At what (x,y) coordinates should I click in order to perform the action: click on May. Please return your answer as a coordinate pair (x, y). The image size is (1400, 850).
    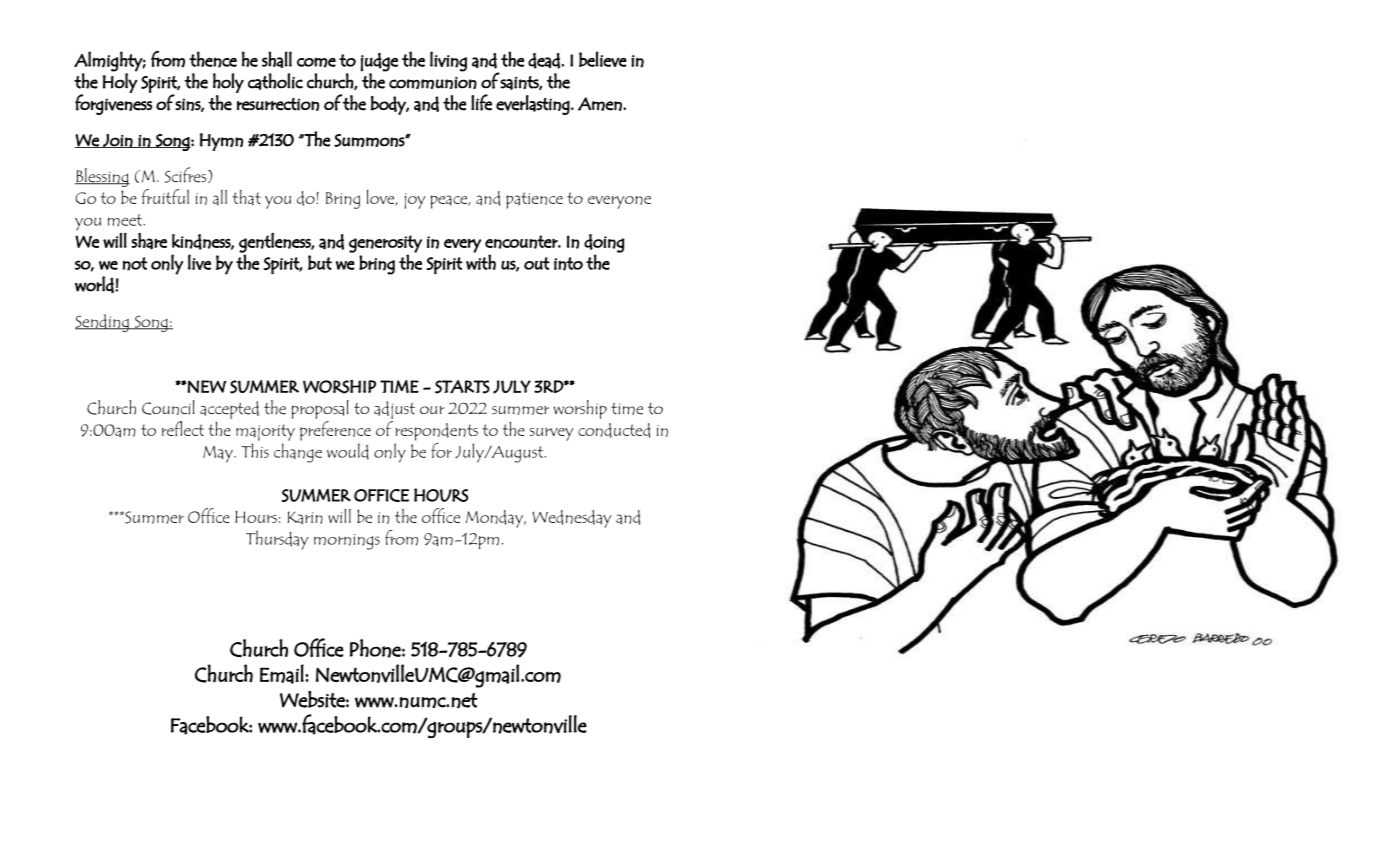
    Looking at the image, I should click on (219, 454).
